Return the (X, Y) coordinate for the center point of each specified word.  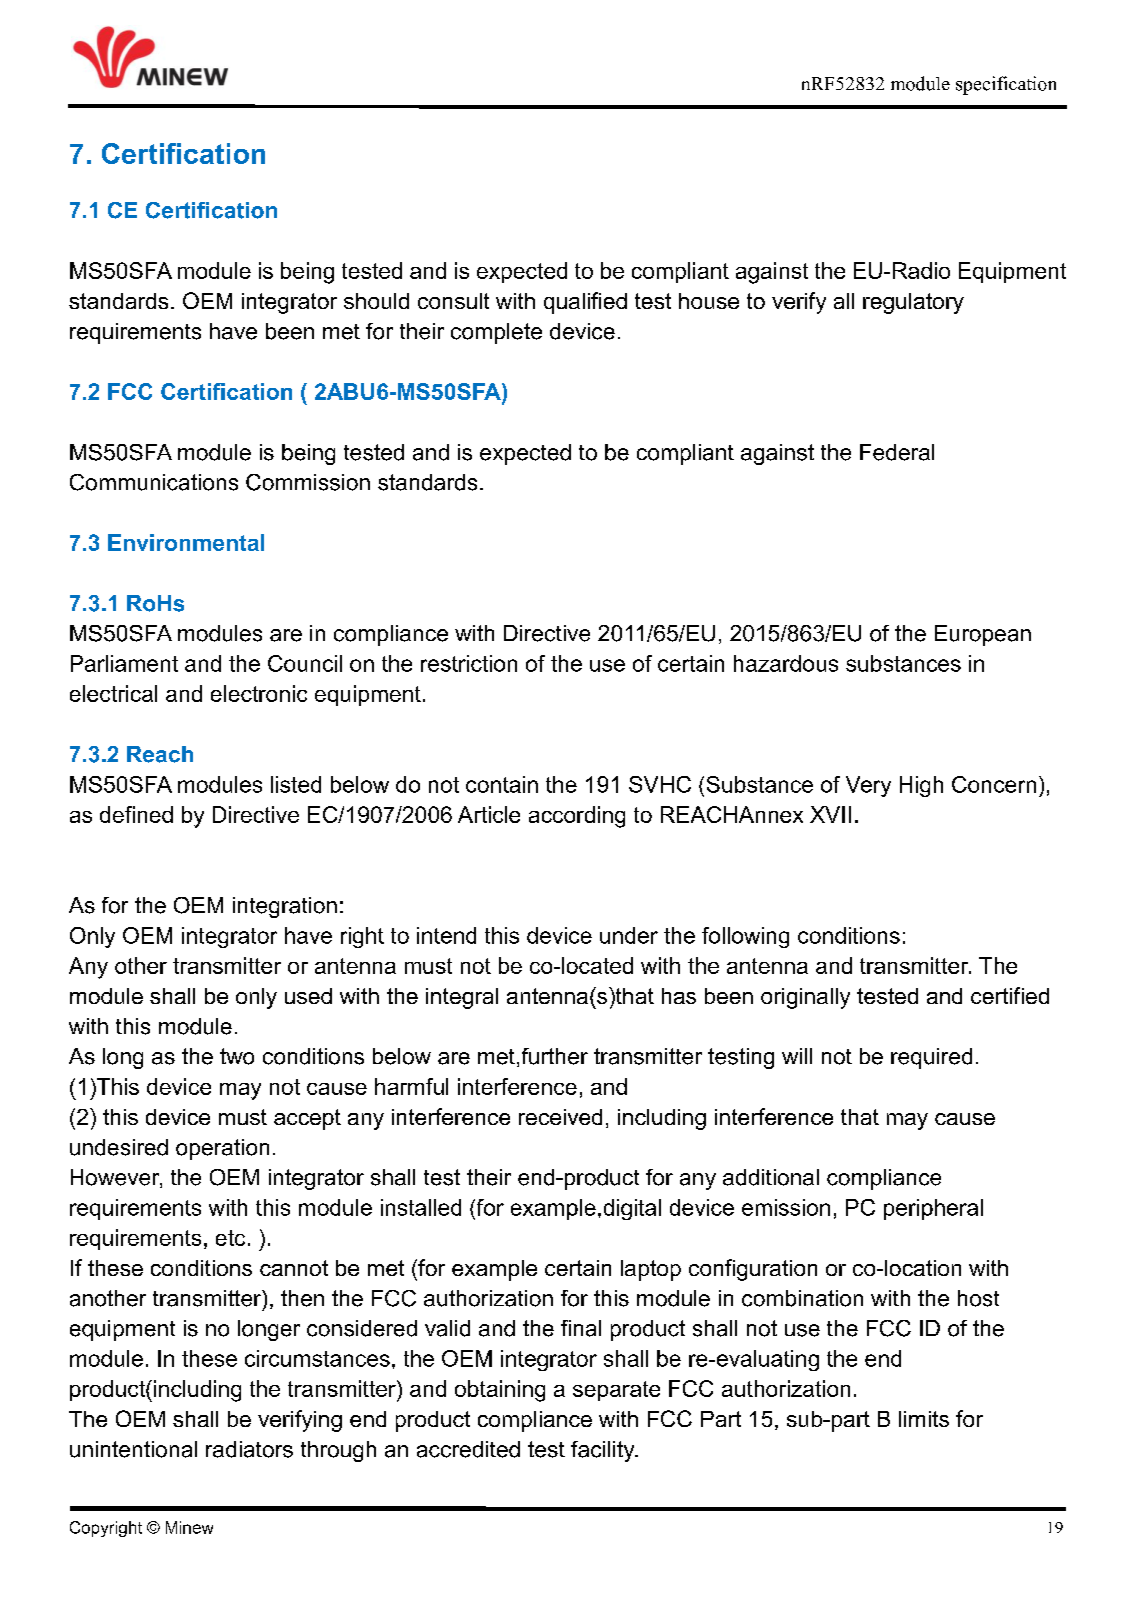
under (629, 935)
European (983, 635)
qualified (585, 303)
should (376, 301)
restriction (469, 663)
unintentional (133, 1449)
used (308, 996)
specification (1006, 85)
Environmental (186, 542)
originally (805, 998)
